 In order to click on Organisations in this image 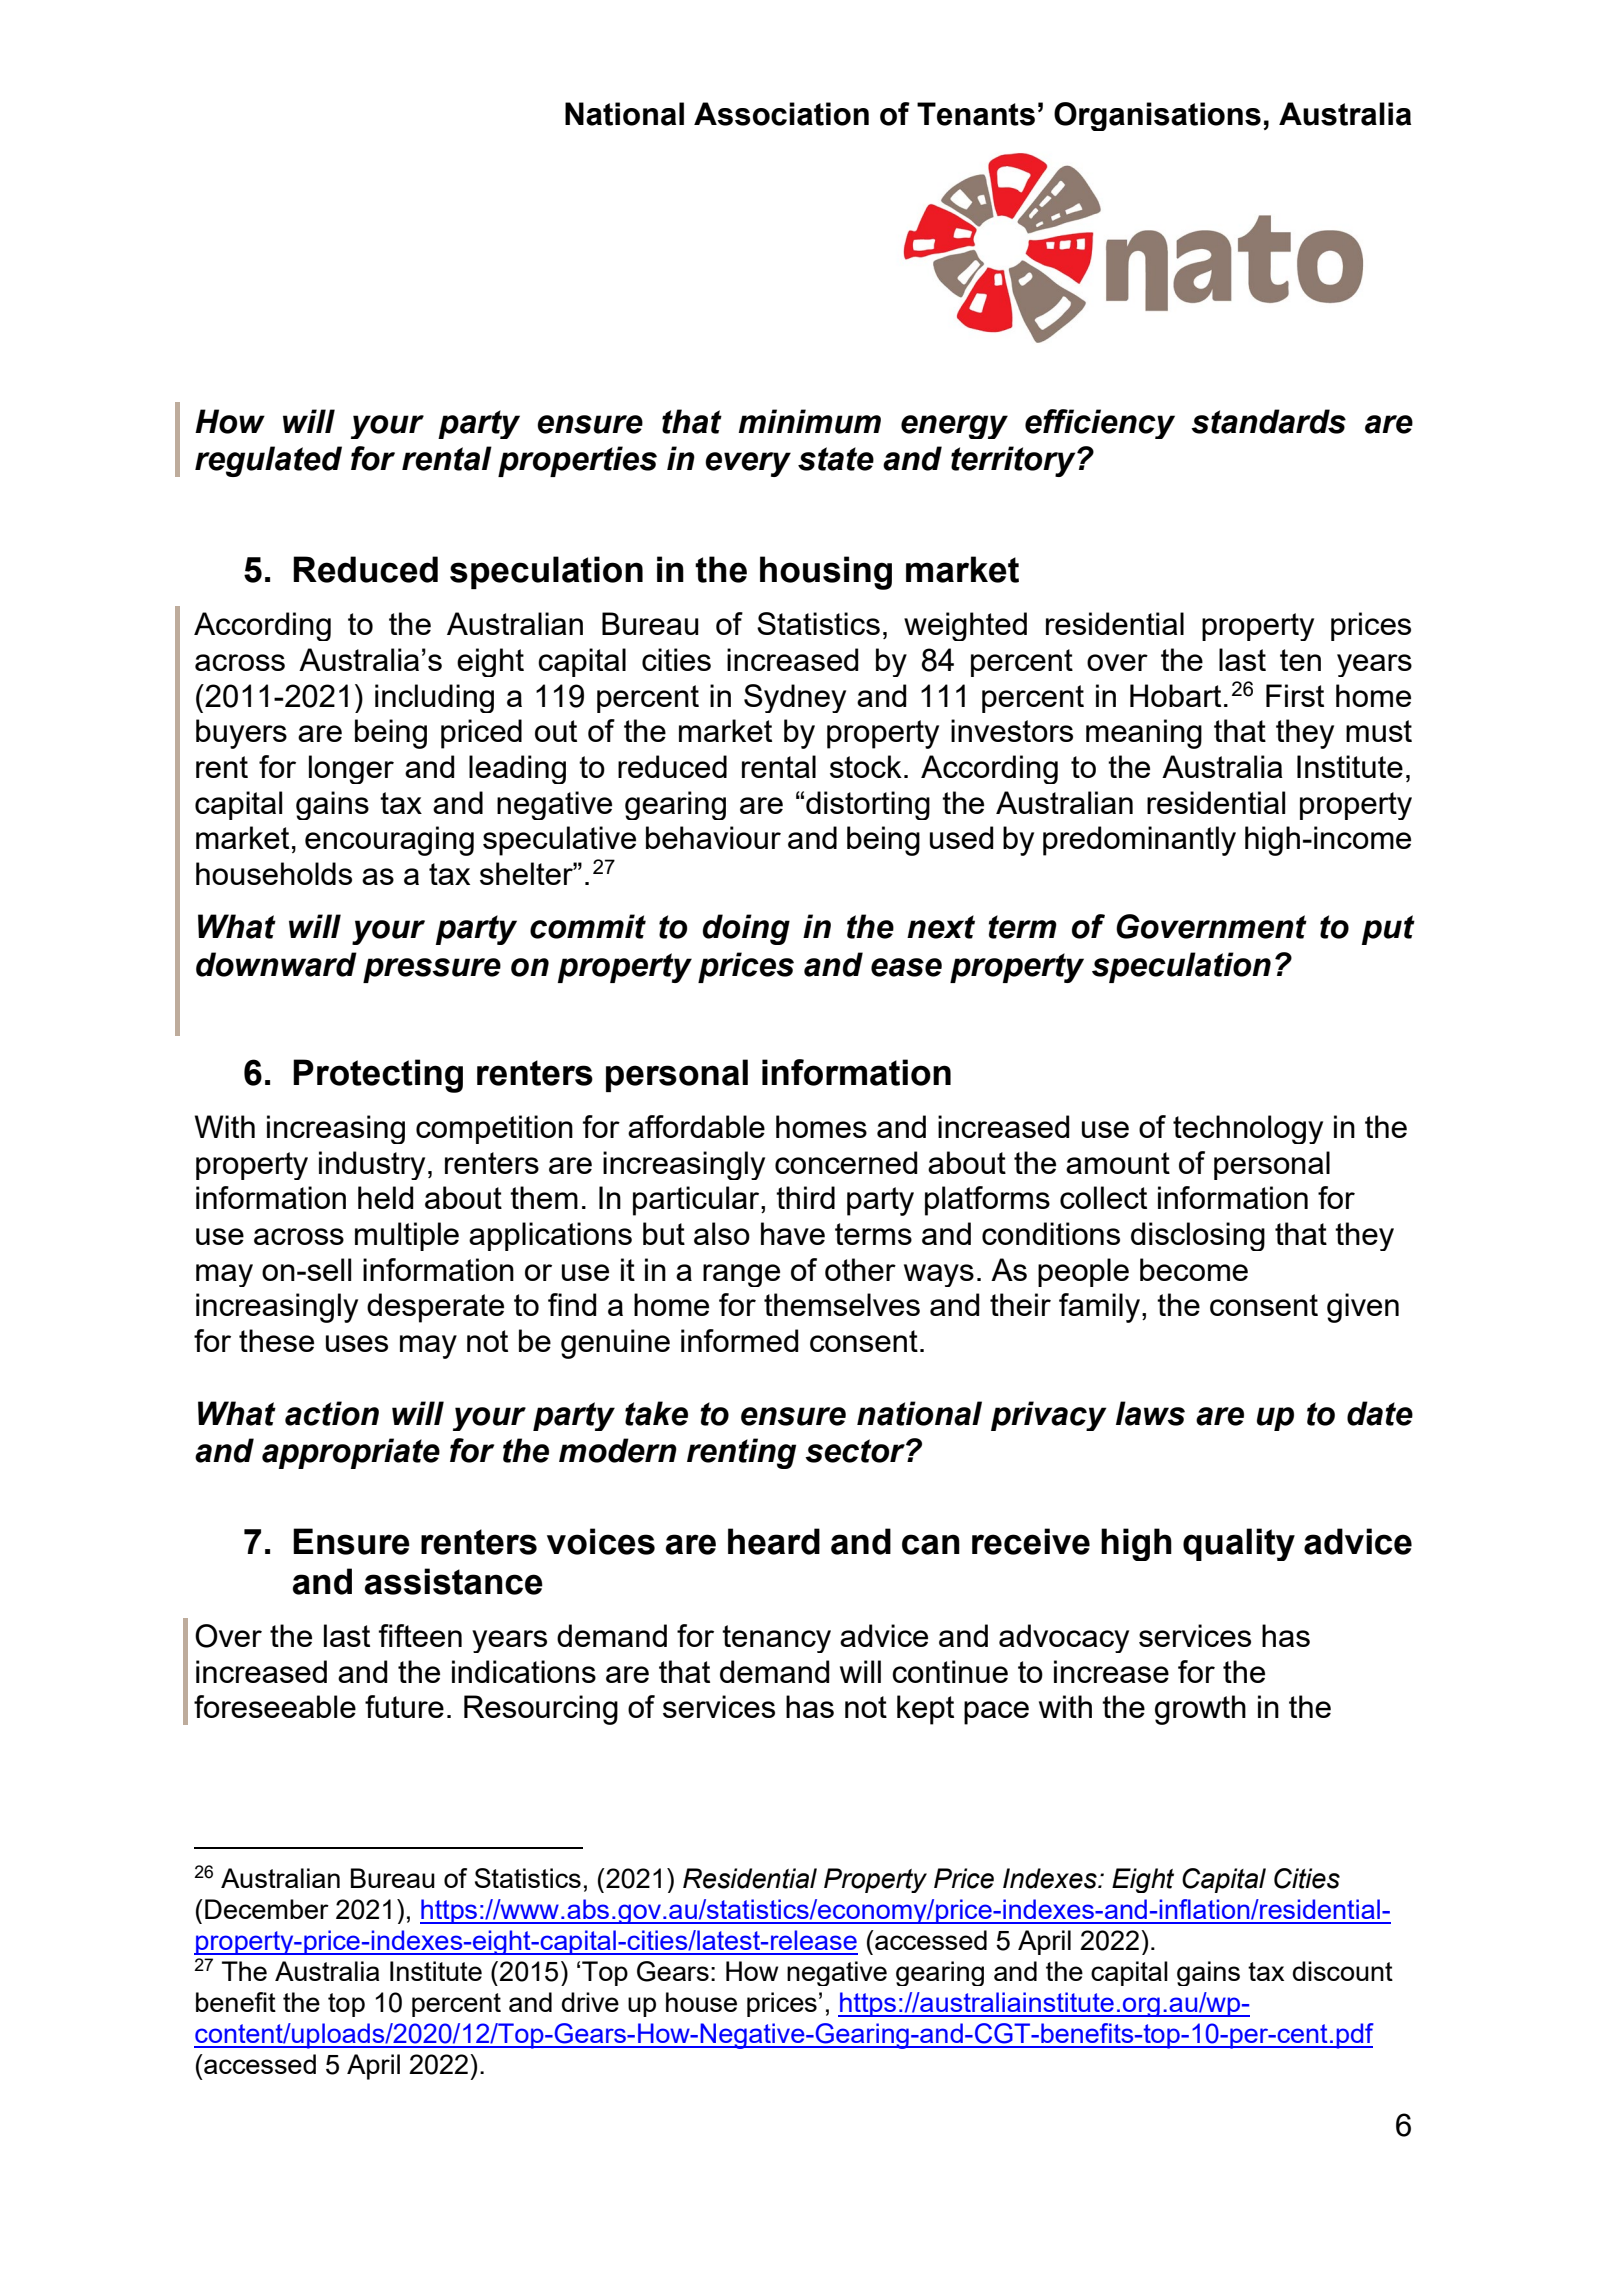, I will do `click(1157, 116)`.
